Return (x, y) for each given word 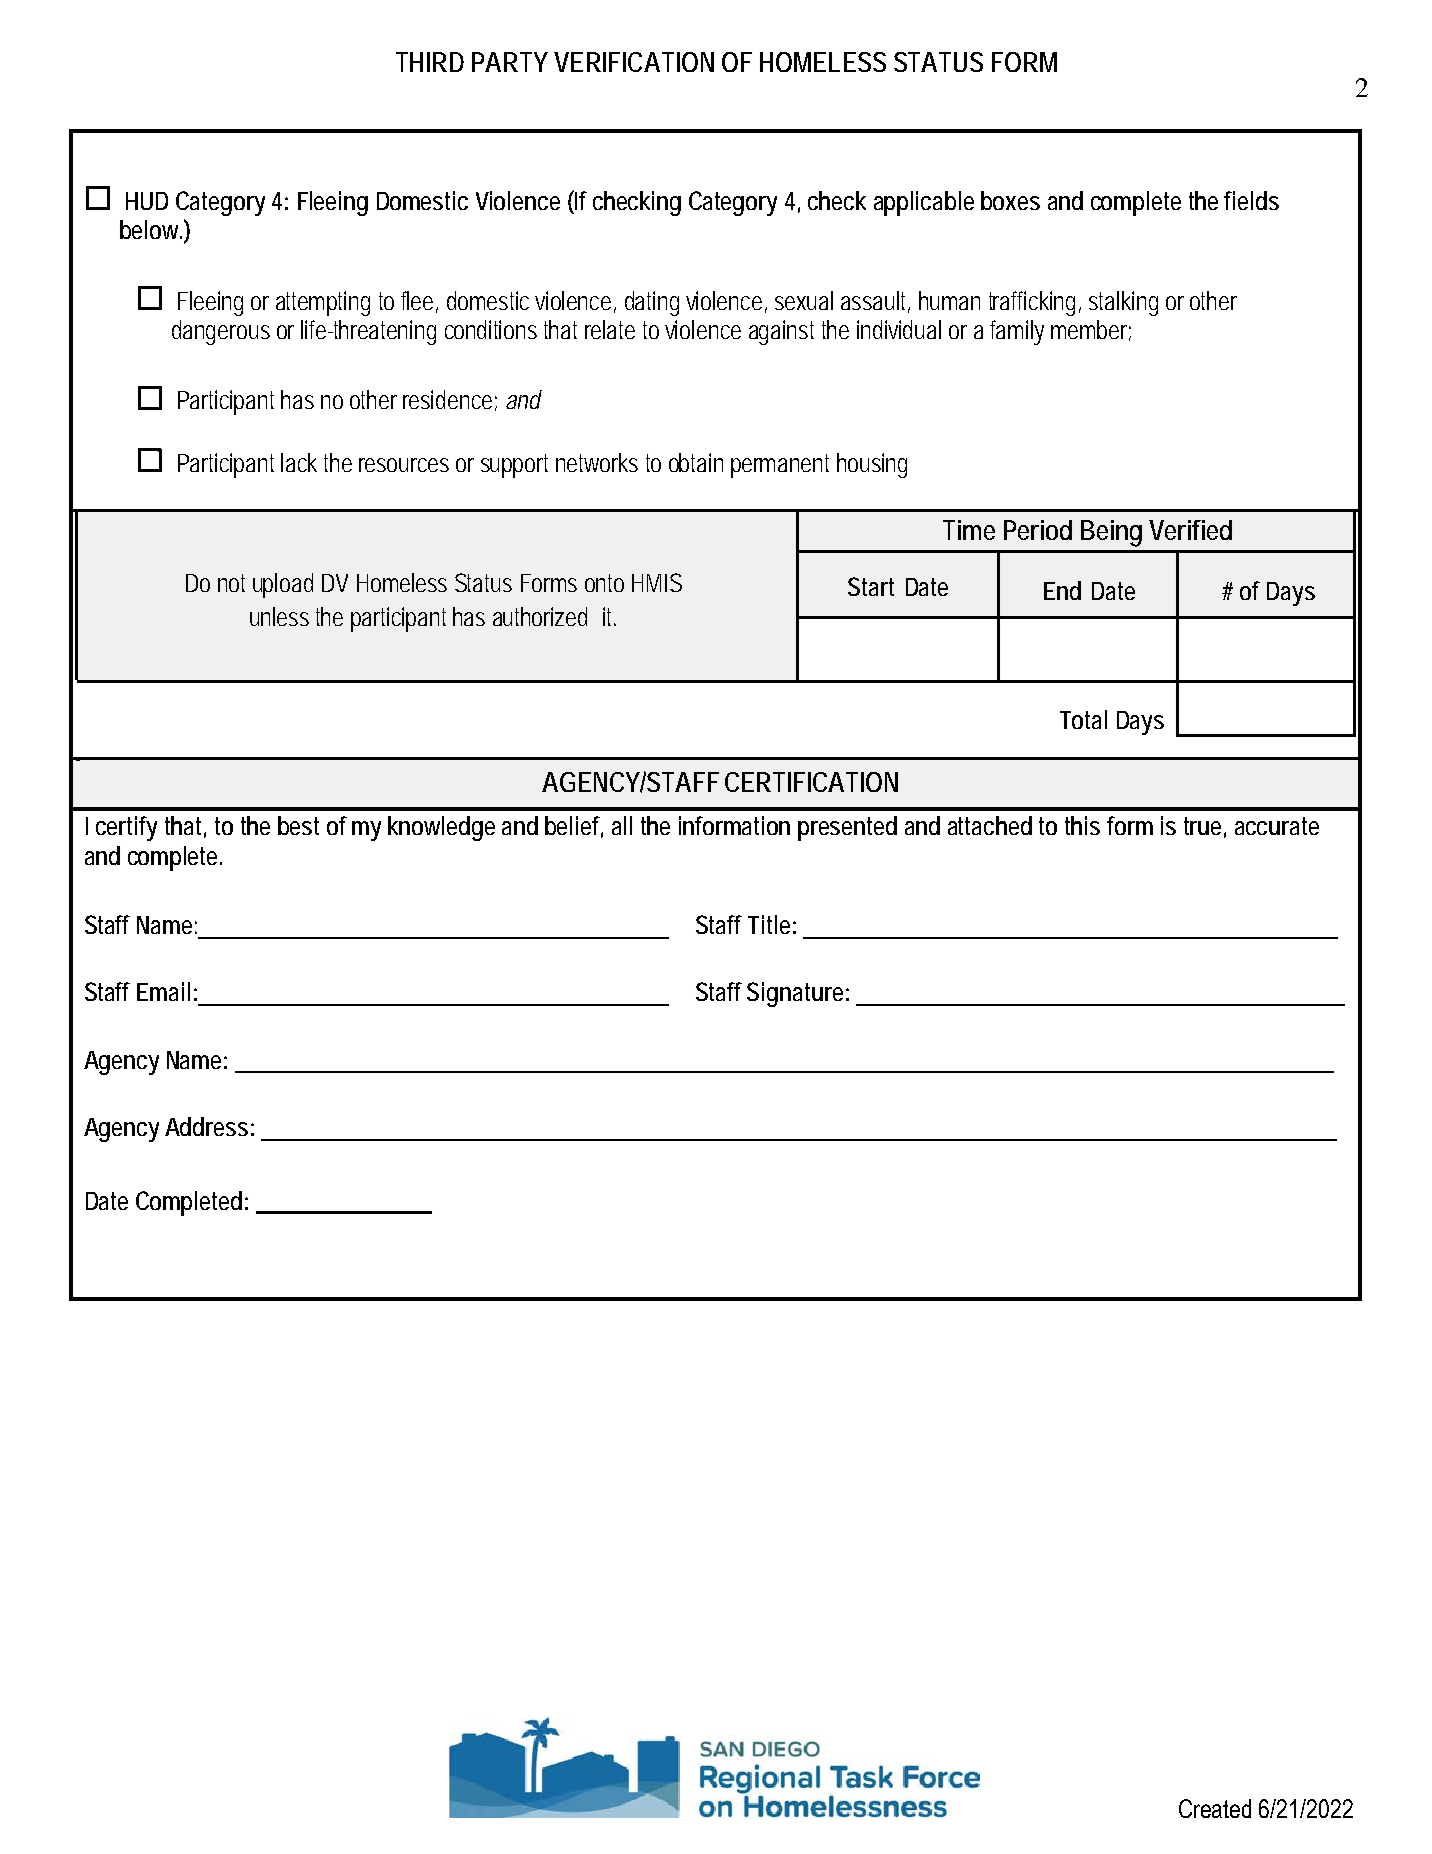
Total (1083, 719)
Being (1111, 533)
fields (1251, 200)
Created (1215, 1808)
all (622, 825)
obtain (696, 462)
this (1082, 825)
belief (574, 827)
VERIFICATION (634, 62)
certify (126, 828)
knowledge (441, 828)
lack (299, 462)
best (298, 825)
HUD (147, 201)
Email (163, 991)
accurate (1277, 826)
